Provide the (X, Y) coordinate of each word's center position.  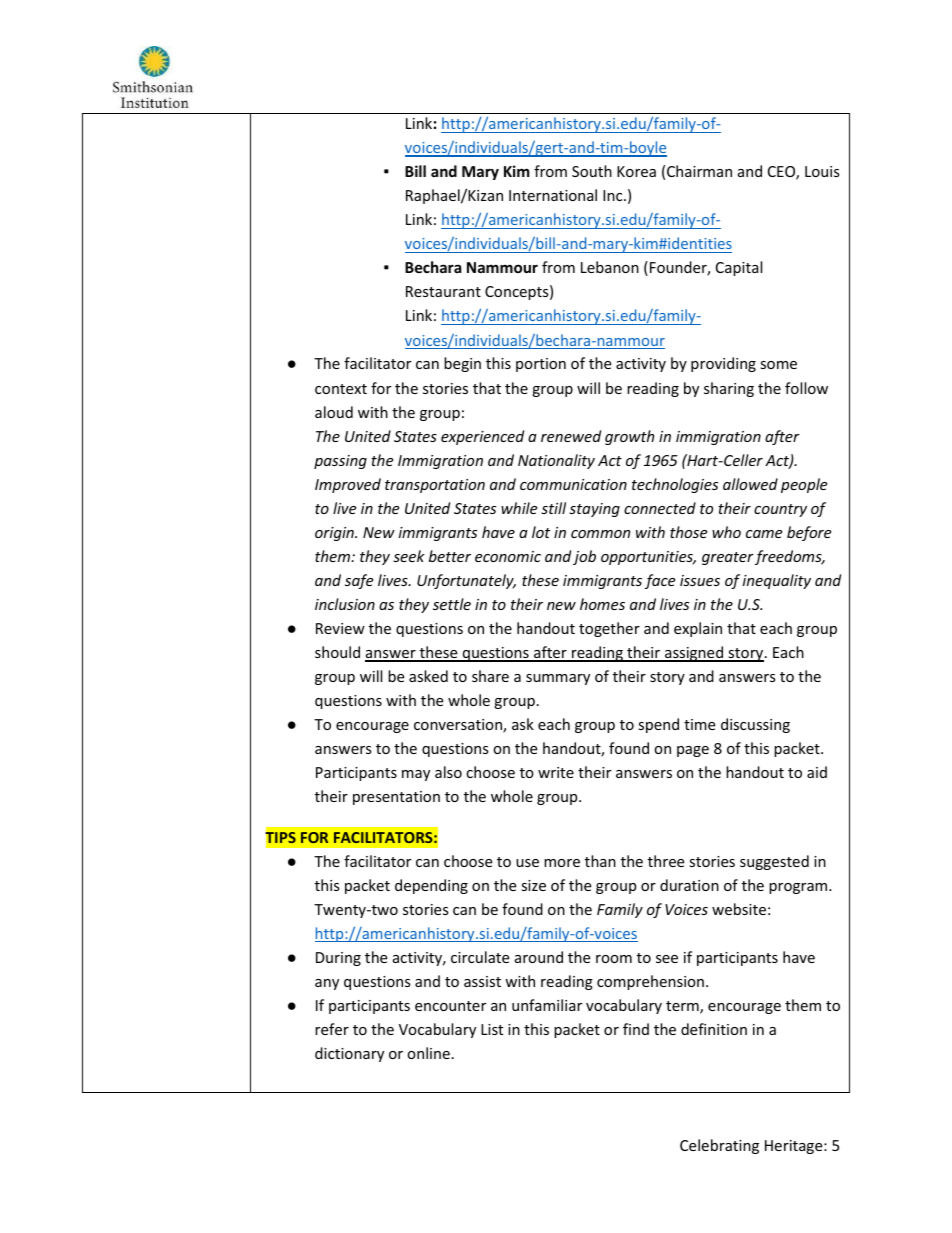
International (553, 195)
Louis (822, 171)
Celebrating (719, 1146)
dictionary (349, 1054)
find (636, 1029)
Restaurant (443, 291)
